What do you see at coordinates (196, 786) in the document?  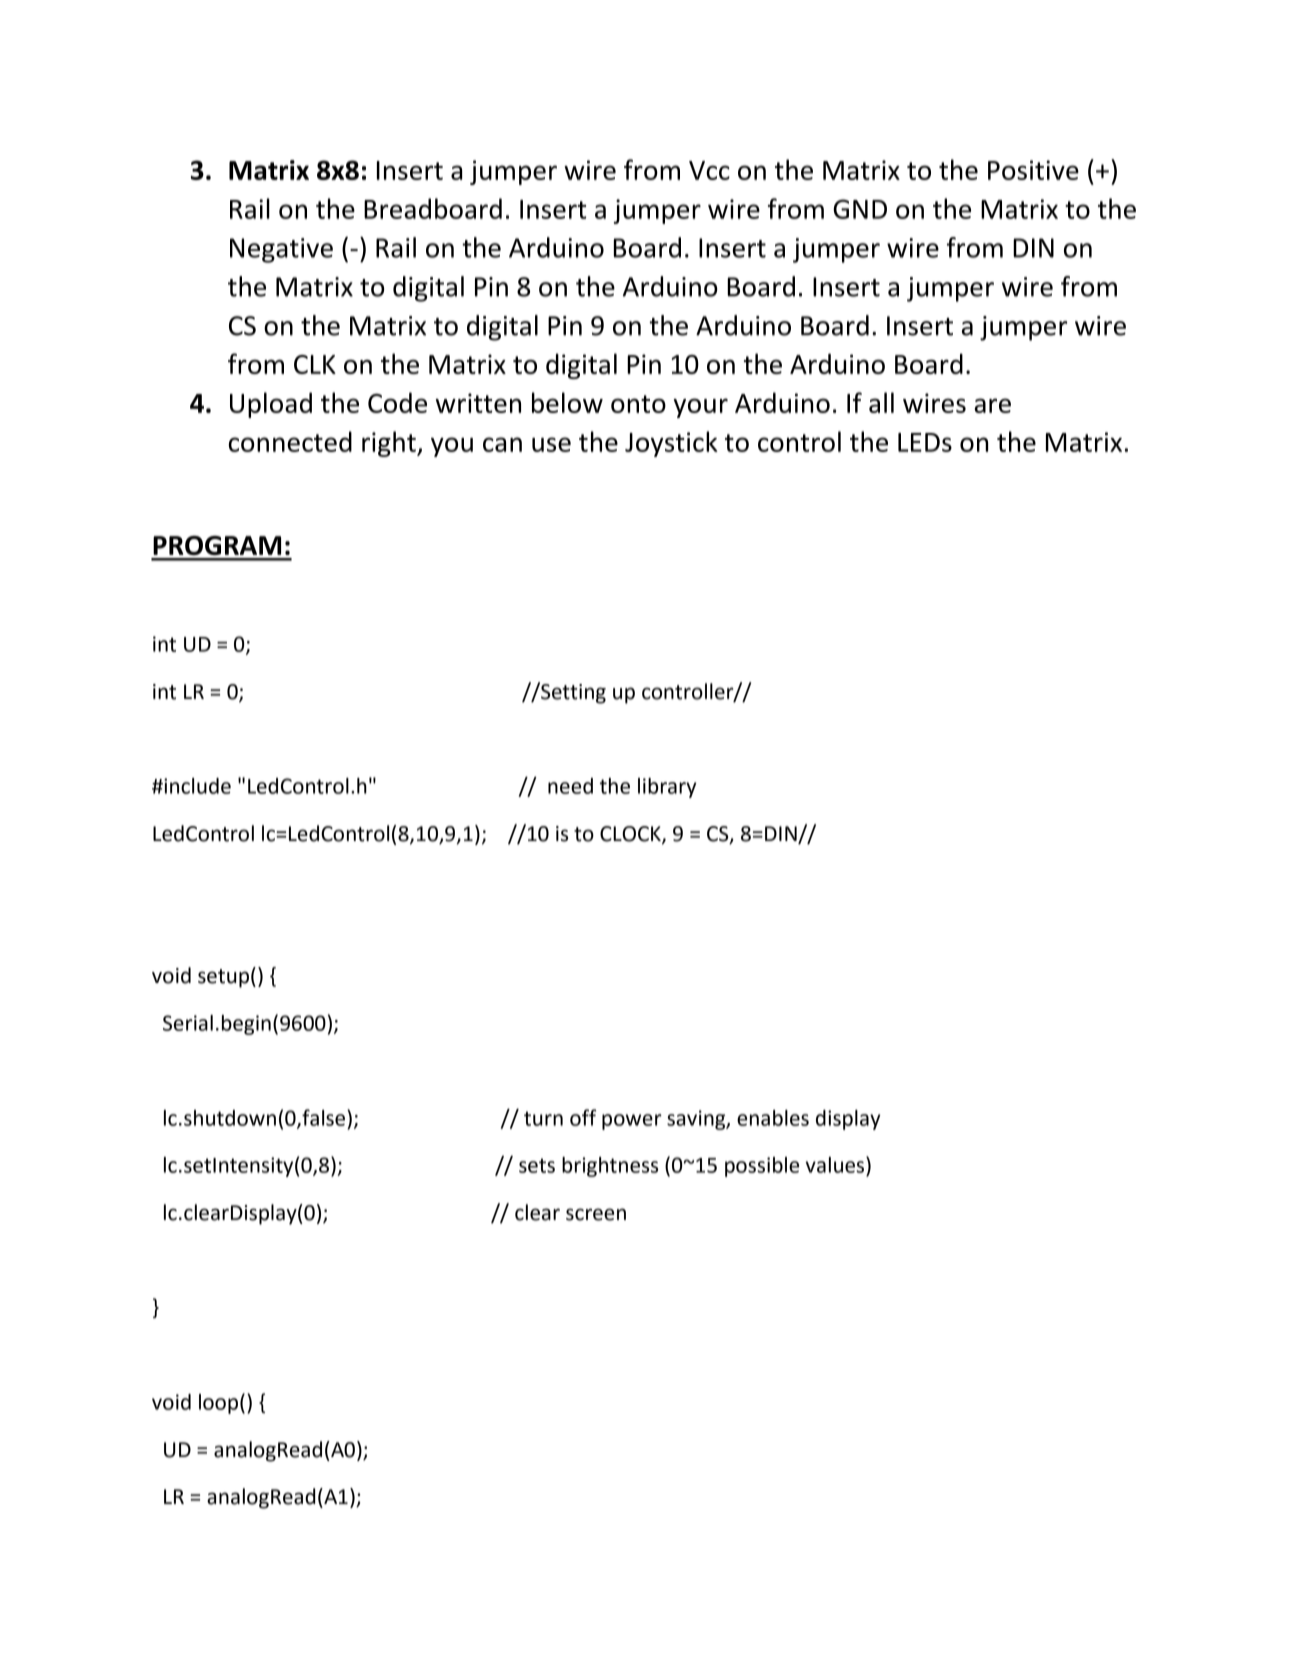 I see `include` at bounding box center [196, 786].
